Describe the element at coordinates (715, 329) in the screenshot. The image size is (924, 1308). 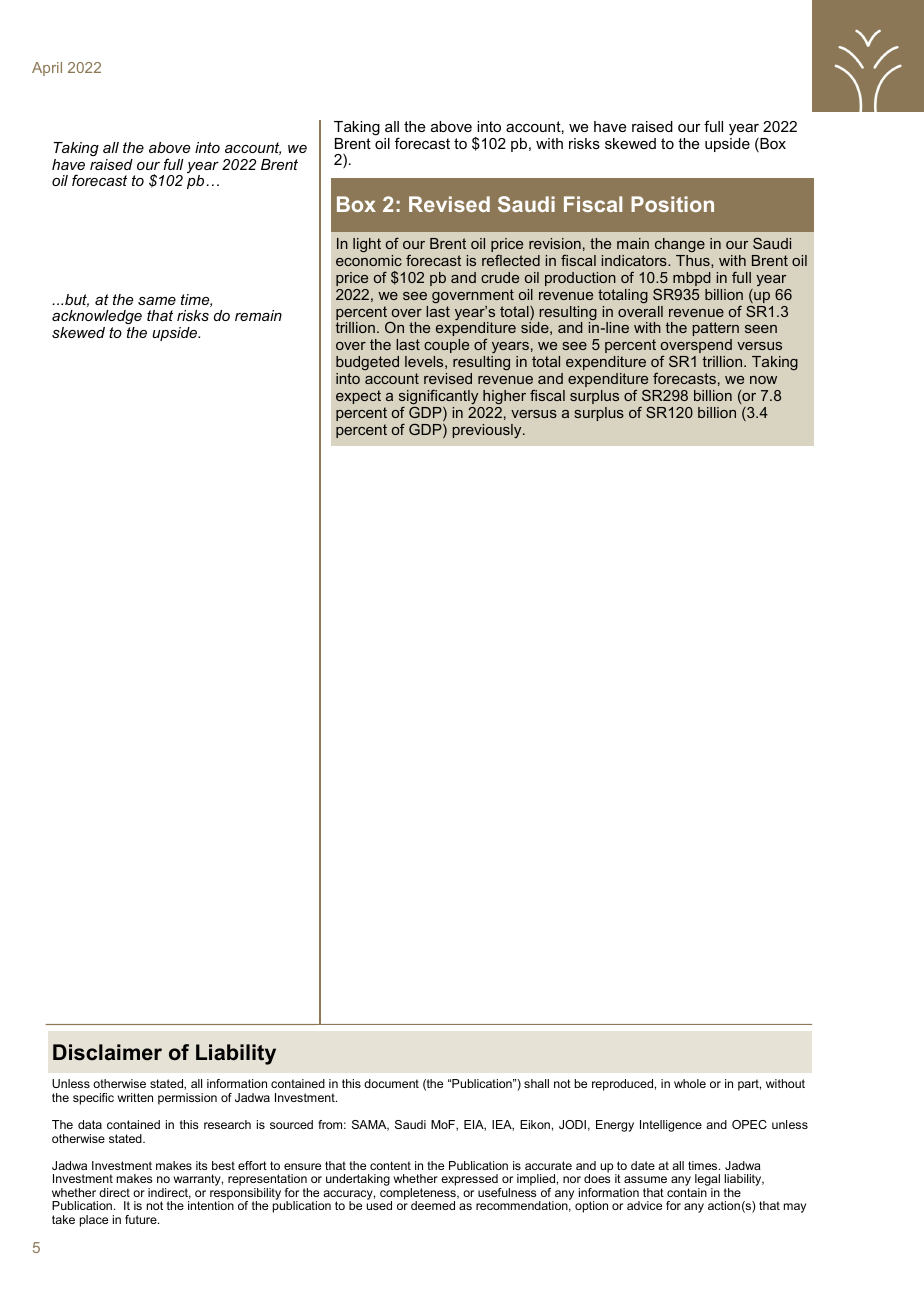
I see `pattern` at that location.
